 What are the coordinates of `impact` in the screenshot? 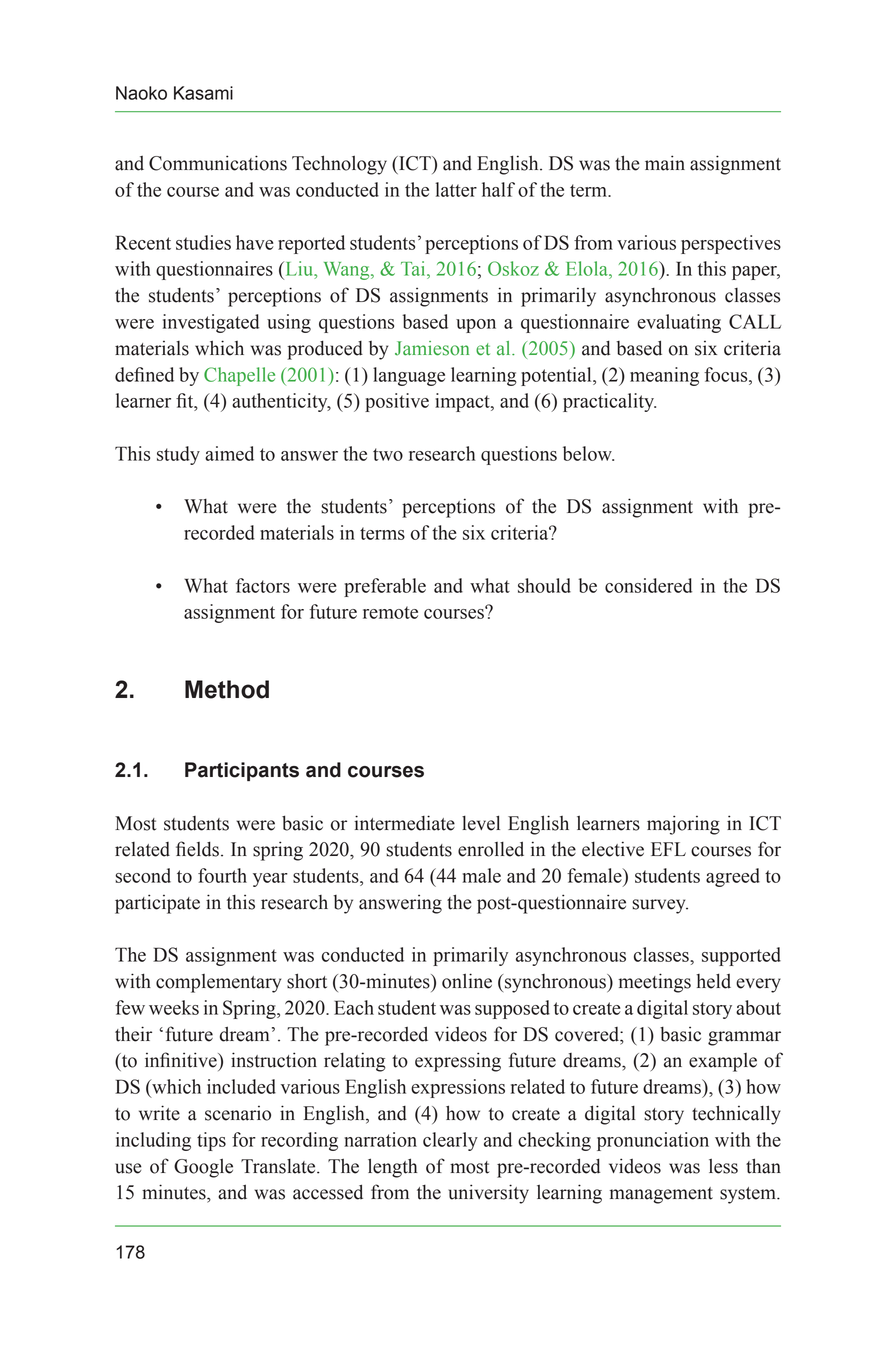 It's located at (463, 402).
